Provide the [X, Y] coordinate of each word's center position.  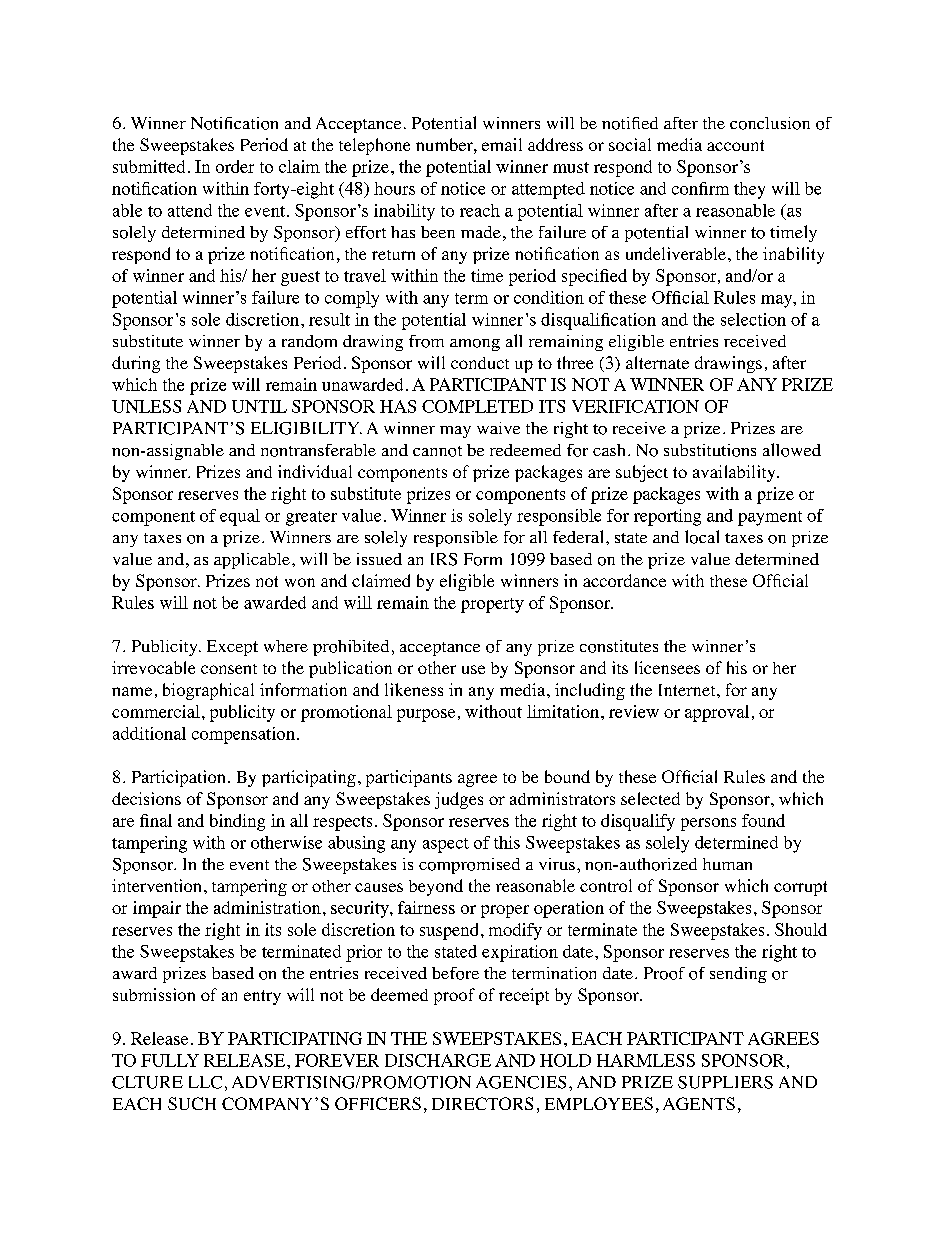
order [235, 166]
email [502, 144]
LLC [205, 1082]
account [735, 145]
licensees [667, 667]
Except [232, 648]
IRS [444, 559]
